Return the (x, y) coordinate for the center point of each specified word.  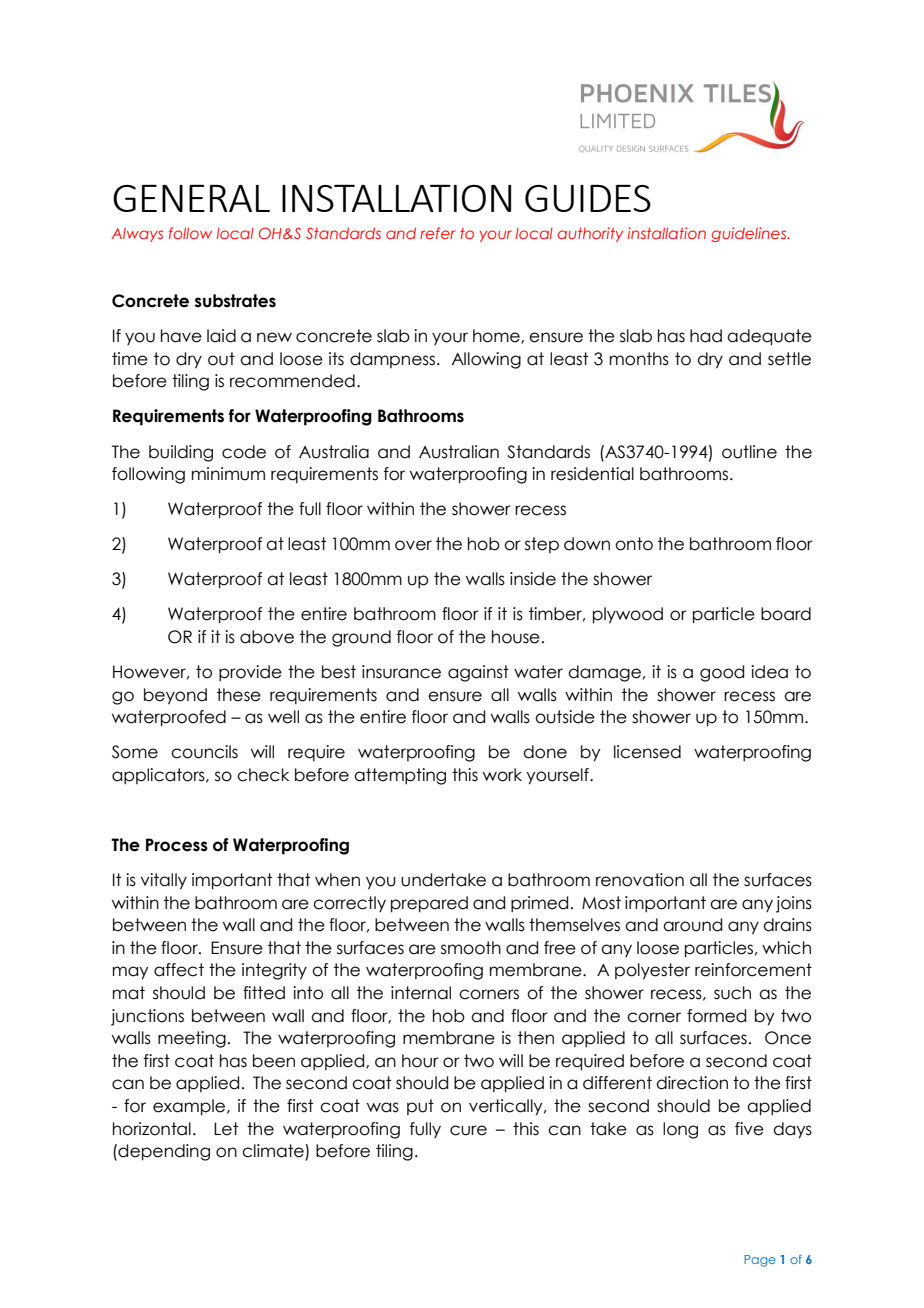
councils (204, 752)
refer (438, 233)
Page (760, 1261)
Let (226, 1129)
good (722, 673)
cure (468, 1130)
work (502, 775)
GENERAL (191, 198)
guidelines (750, 234)
